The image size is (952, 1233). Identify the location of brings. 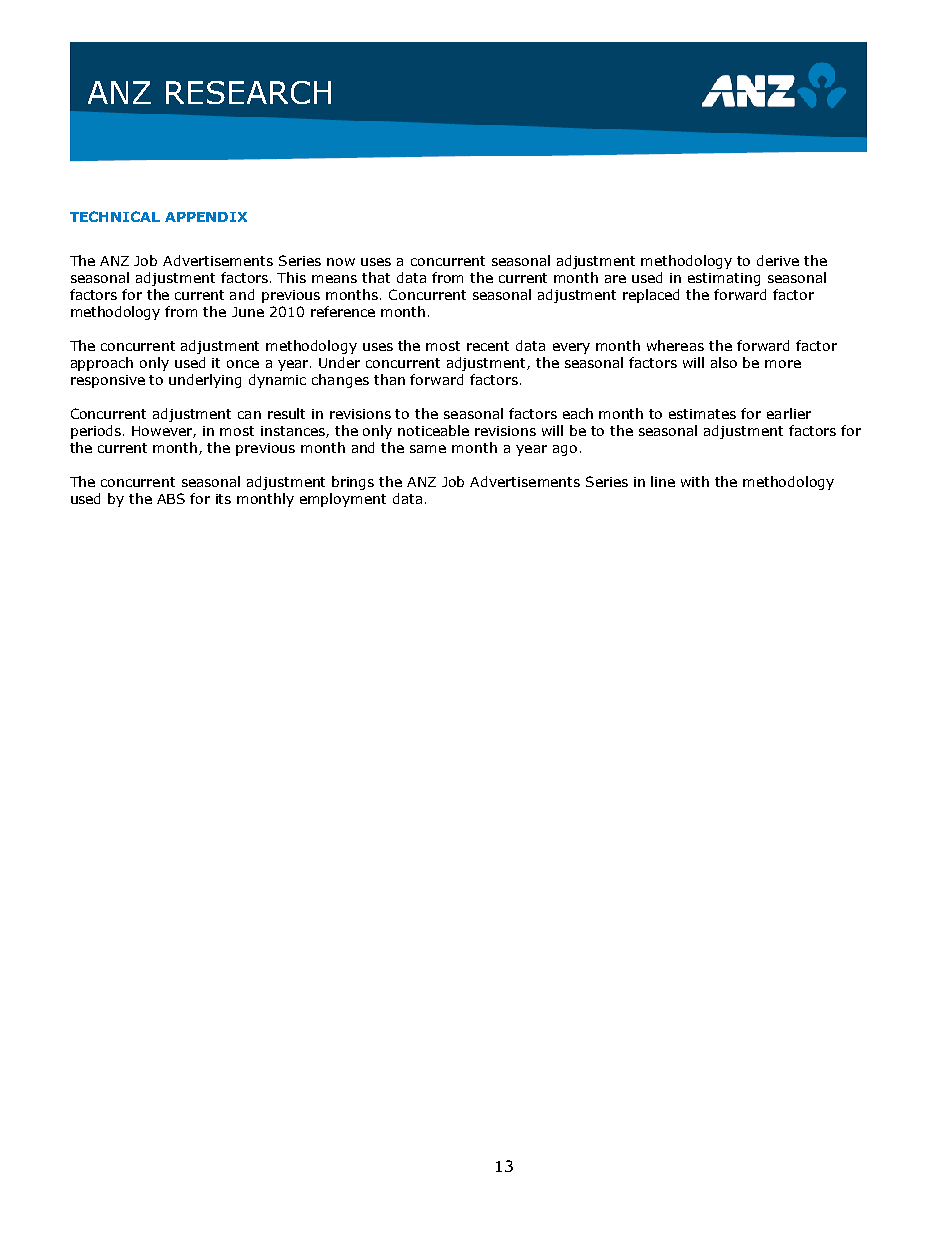
(353, 483).
